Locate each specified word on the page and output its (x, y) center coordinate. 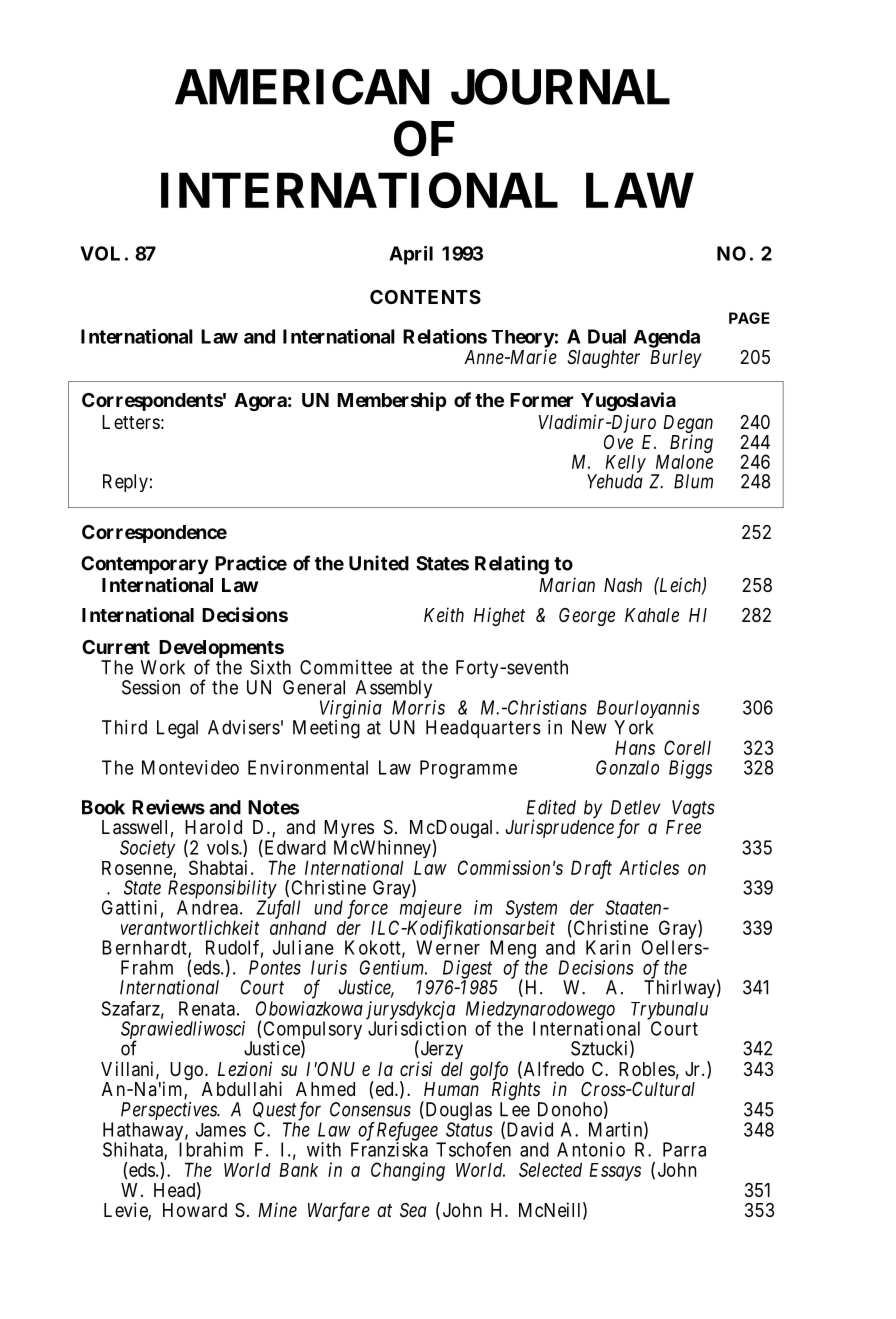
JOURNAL (560, 87)
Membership (392, 401)
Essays (615, 1172)
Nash (623, 585)
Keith (444, 614)
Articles (649, 867)
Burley (676, 359)
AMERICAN (302, 87)
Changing (408, 1171)
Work (163, 667)
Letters (131, 422)
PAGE (749, 318)
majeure (431, 910)
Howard (195, 1210)
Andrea (207, 907)
